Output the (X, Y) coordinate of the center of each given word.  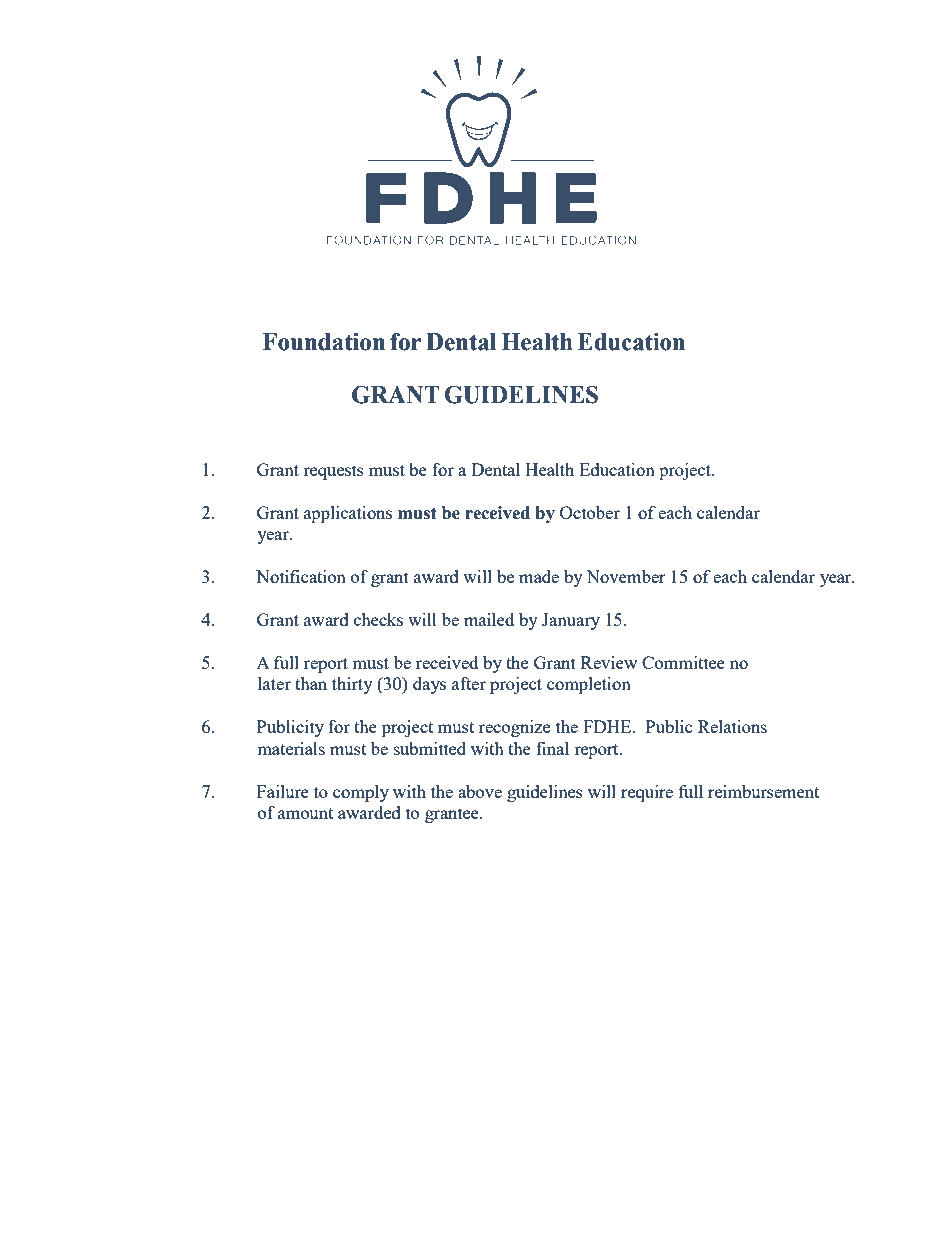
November (626, 576)
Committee (683, 662)
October (590, 512)
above (480, 791)
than (311, 683)
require (647, 793)
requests (333, 472)
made (539, 576)
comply (361, 793)
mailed (489, 619)
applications (348, 514)
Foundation (324, 342)
